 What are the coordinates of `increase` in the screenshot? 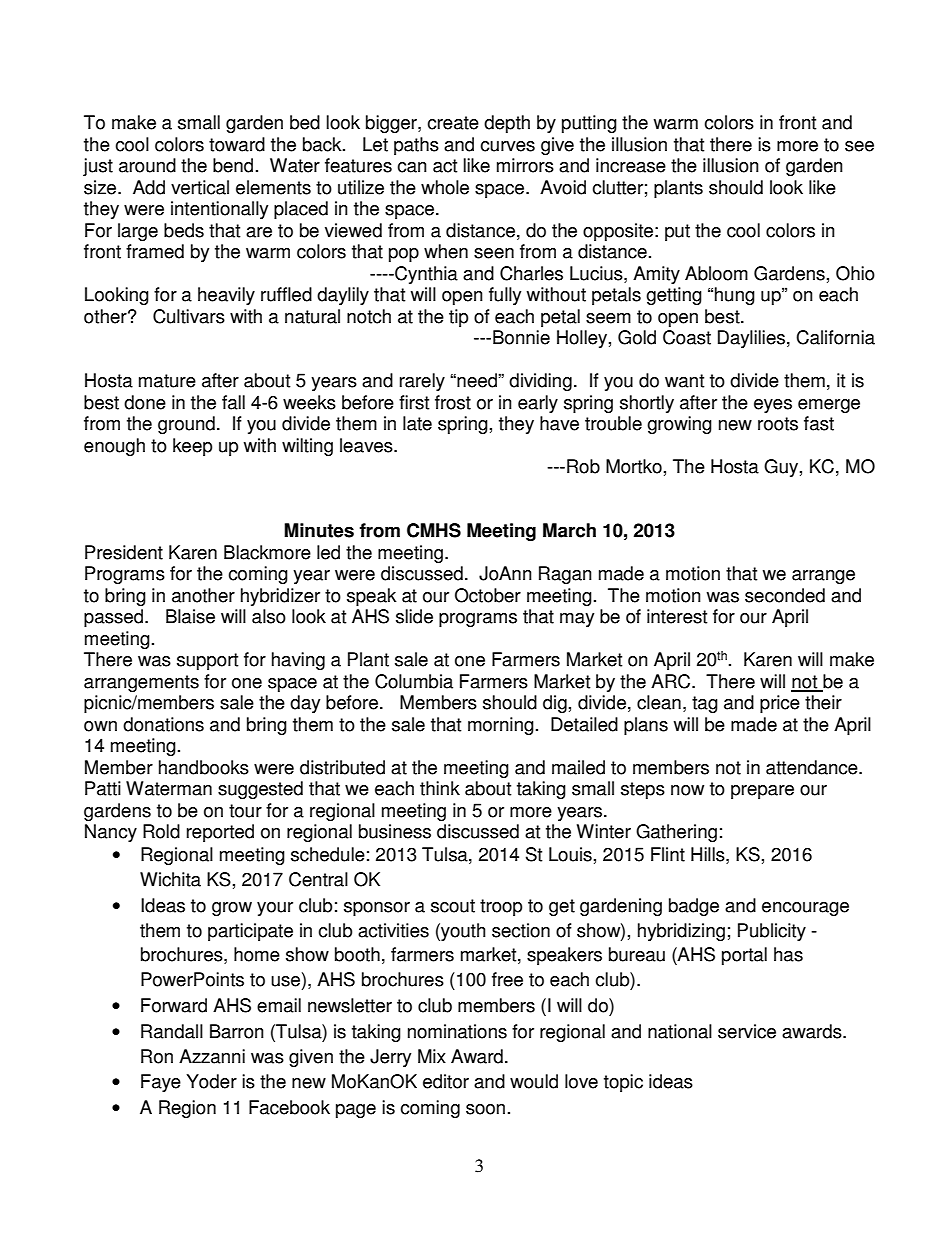 It's located at (631, 165).
